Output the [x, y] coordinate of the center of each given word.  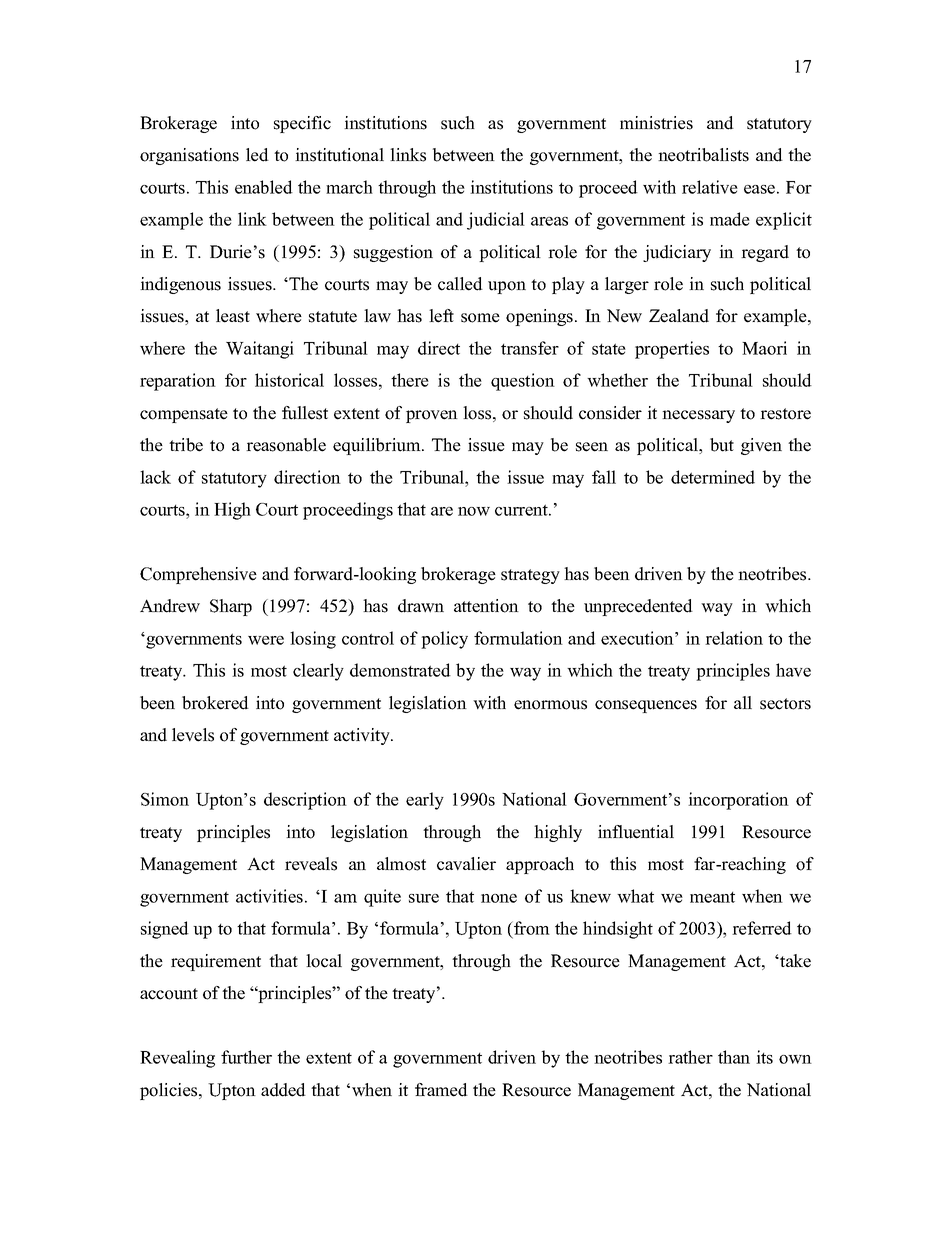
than [734, 1057]
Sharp [231, 607]
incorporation [738, 801]
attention [486, 606]
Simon [165, 799]
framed [441, 1090]
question [523, 382]
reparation [178, 382]
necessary [698, 416]
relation [734, 638]
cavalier [466, 864]
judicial [496, 221]
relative [710, 187]
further [246, 1057]
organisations [189, 156]
